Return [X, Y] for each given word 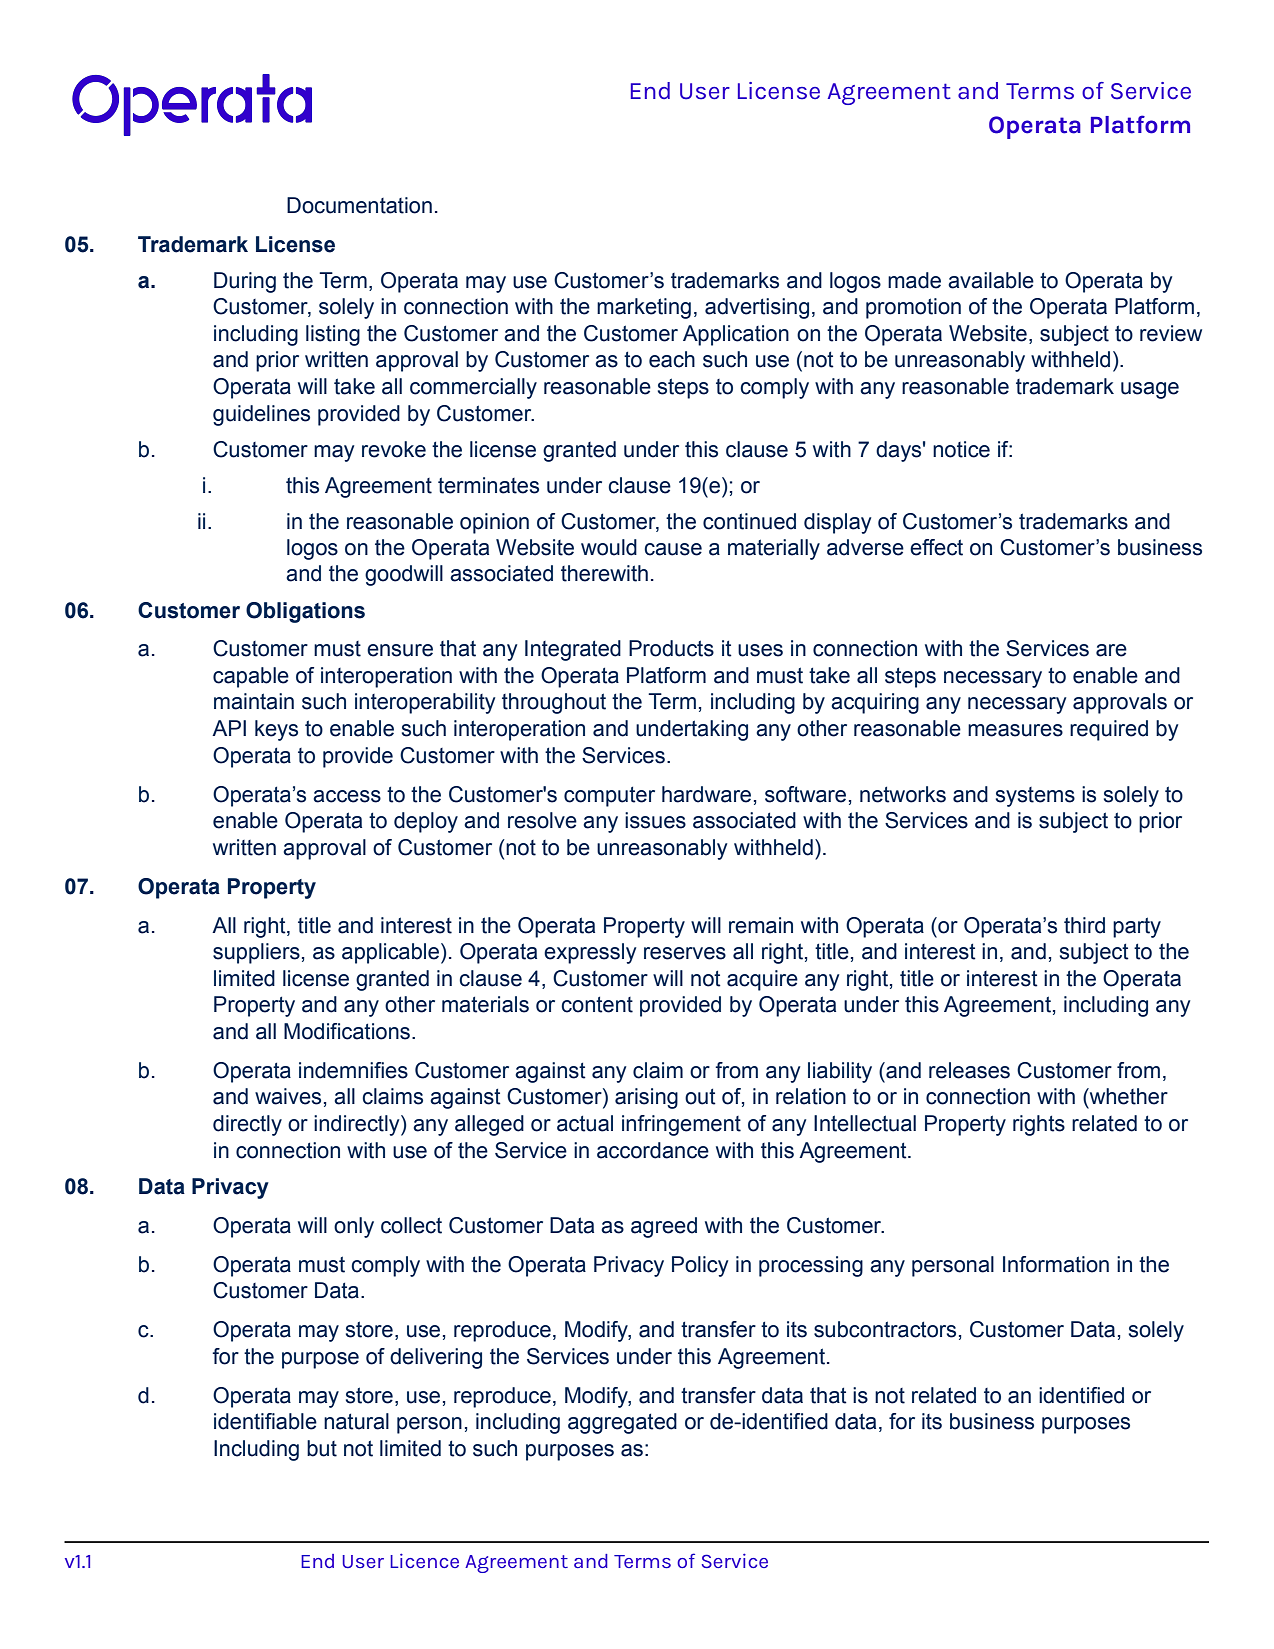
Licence [424, 1560]
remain [761, 925]
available [991, 280]
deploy [426, 822]
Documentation [359, 205]
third [1084, 925]
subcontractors [885, 1329]
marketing [644, 308]
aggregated [622, 1423]
